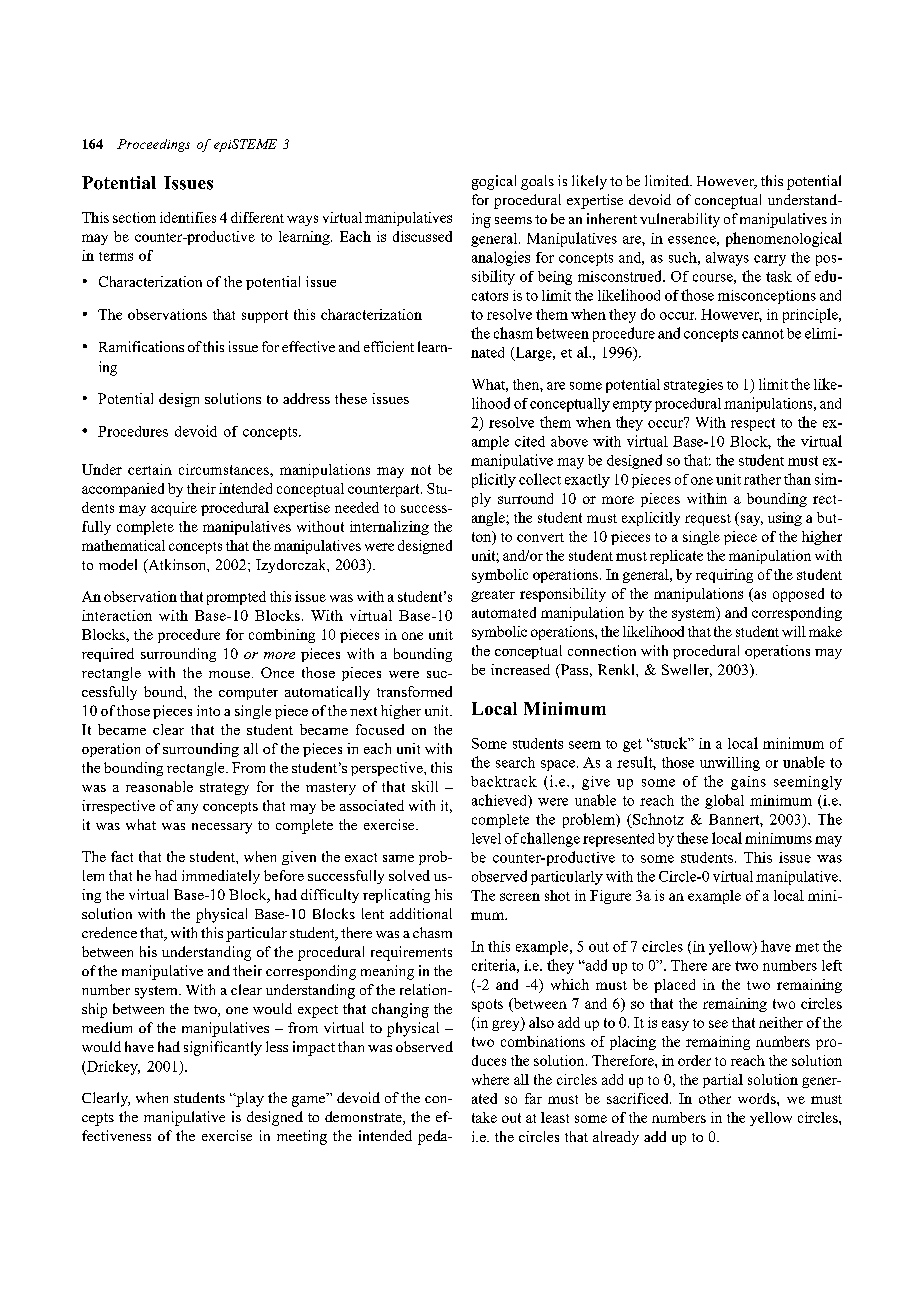  I want to click on take, so click(484, 1117).
